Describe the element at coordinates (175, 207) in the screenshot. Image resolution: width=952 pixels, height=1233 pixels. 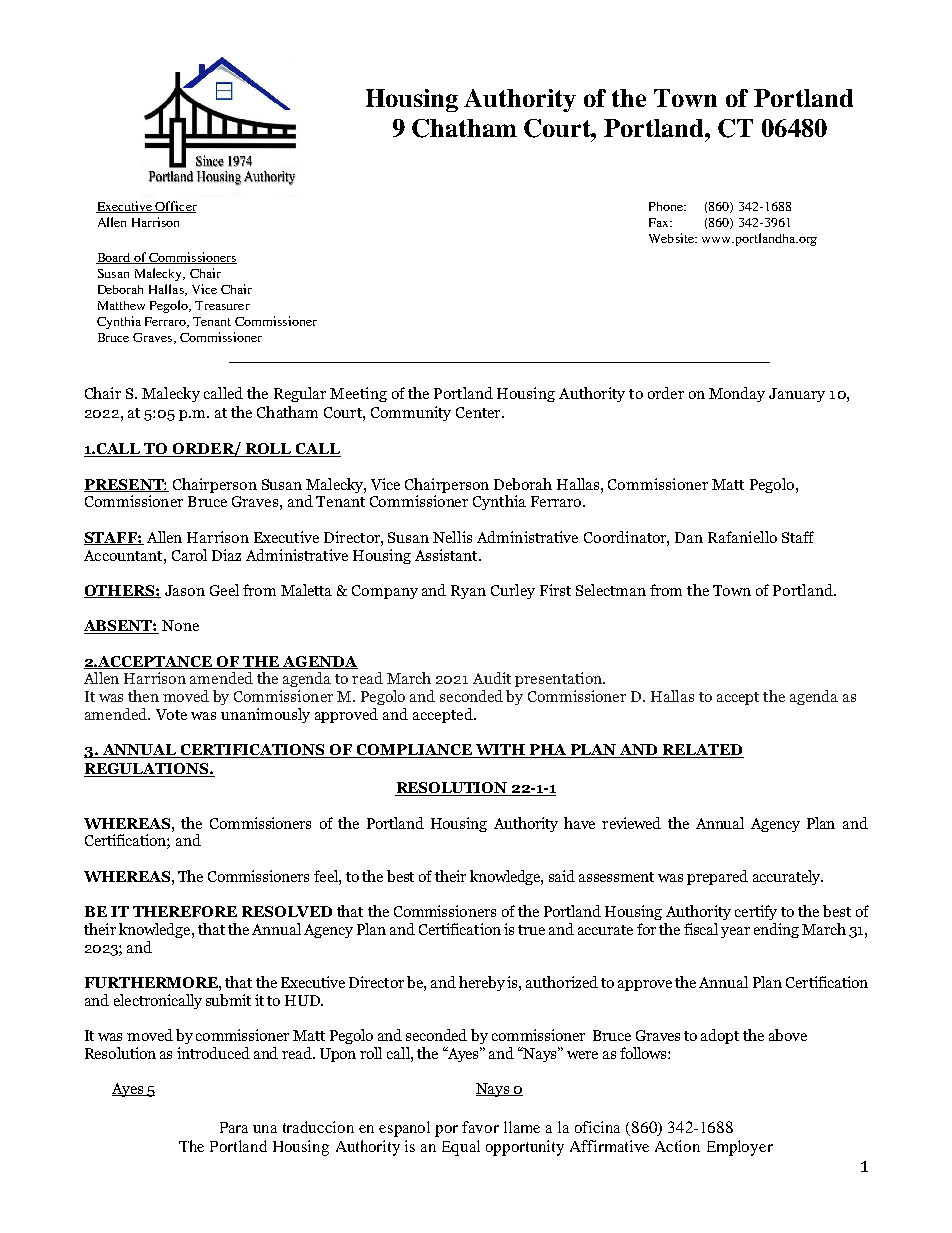
I see `Officer` at that location.
